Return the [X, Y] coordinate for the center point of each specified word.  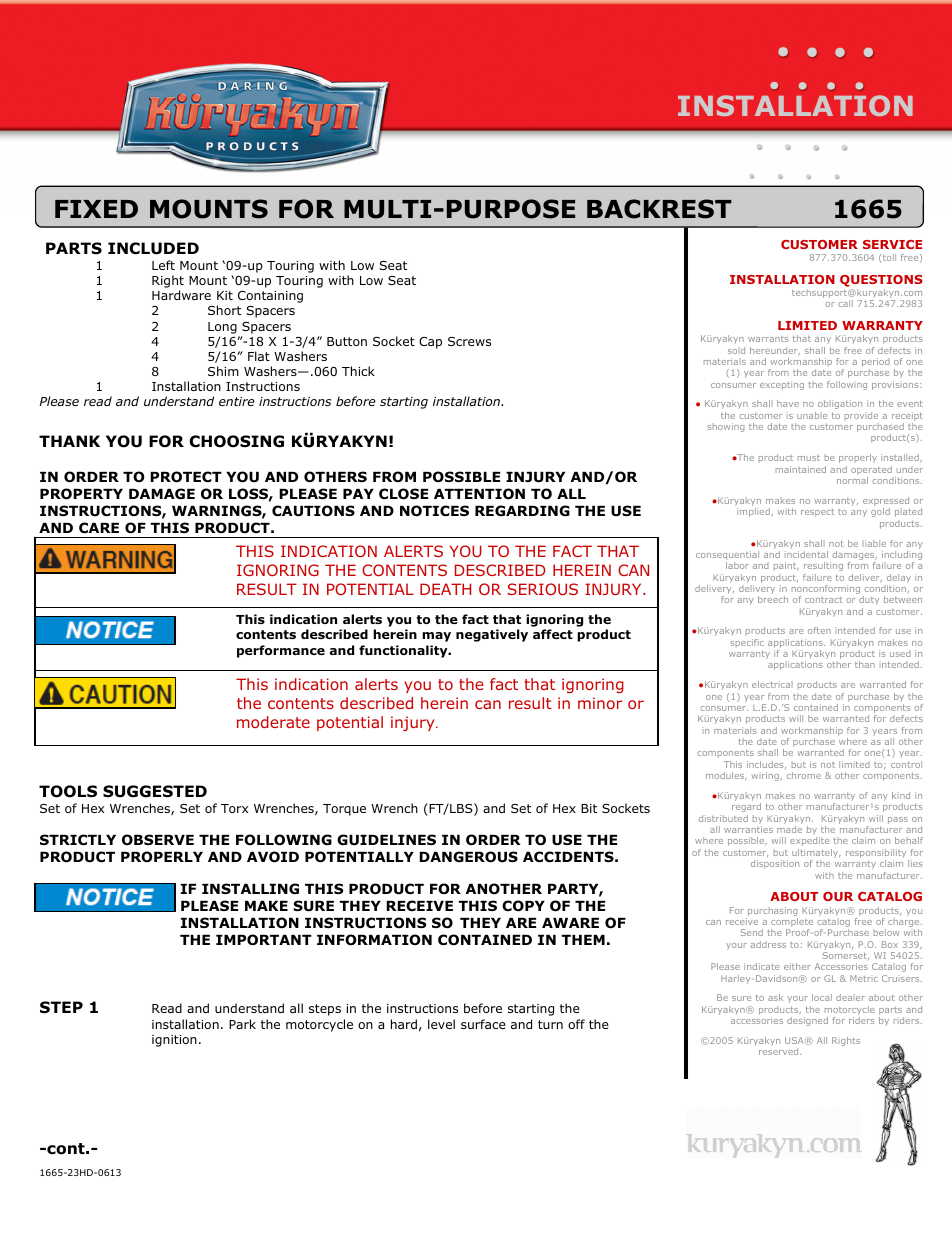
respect [817, 513]
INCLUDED [153, 248]
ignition [174, 1041]
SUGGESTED [155, 791]
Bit [589, 808]
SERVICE [892, 244]
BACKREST [659, 209]
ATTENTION [479, 494]
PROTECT [186, 477]
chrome [804, 775]
